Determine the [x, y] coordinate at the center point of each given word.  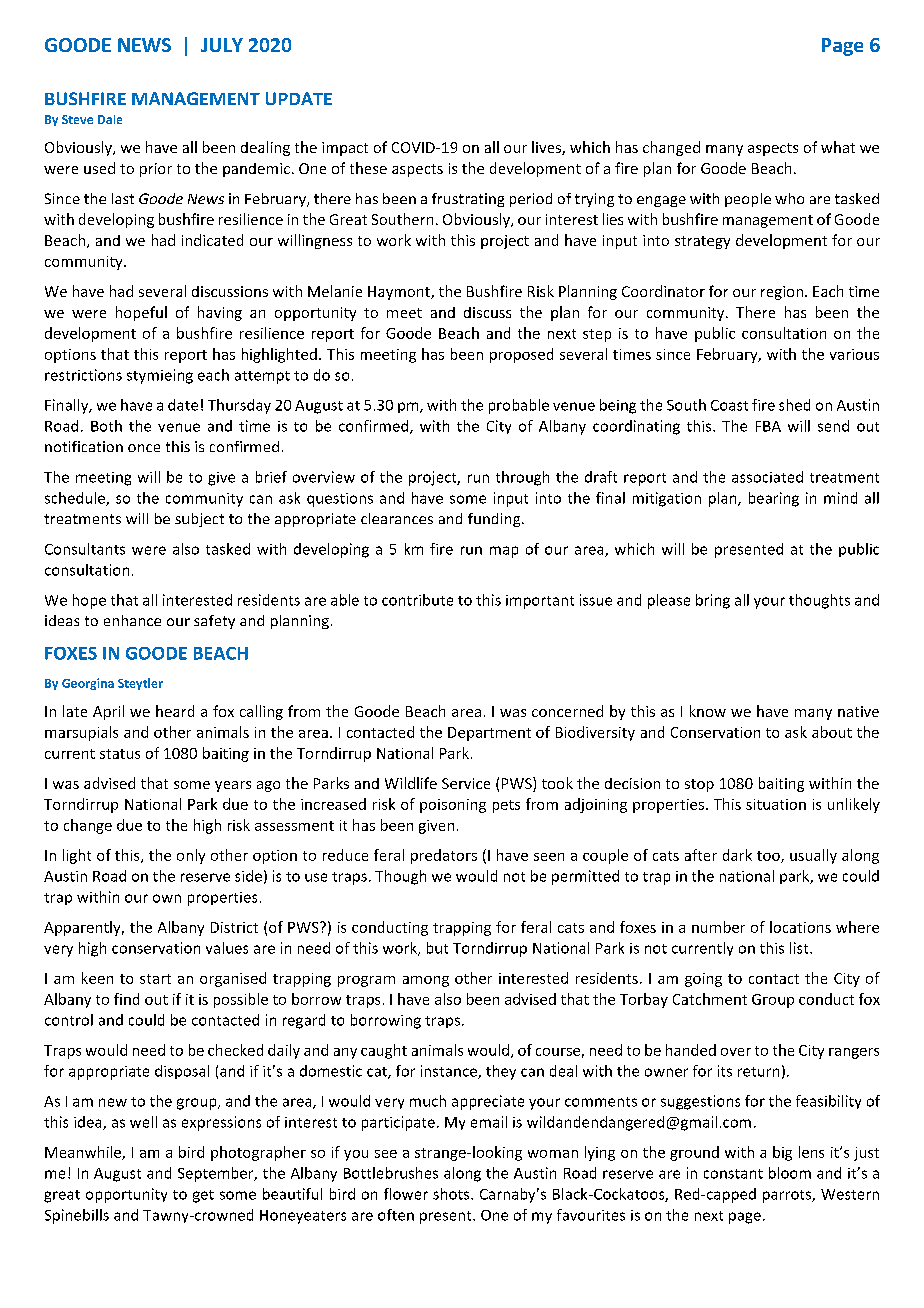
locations [800, 927]
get [203, 1196]
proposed [521, 355]
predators [444, 856]
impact [345, 149]
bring [713, 601]
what [838, 147]
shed [794, 405]
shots [452, 1194]
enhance [132, 620]
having [220, 313]
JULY [222, 45]
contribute [417, 600]
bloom [790, 1173]
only [191, 856]
